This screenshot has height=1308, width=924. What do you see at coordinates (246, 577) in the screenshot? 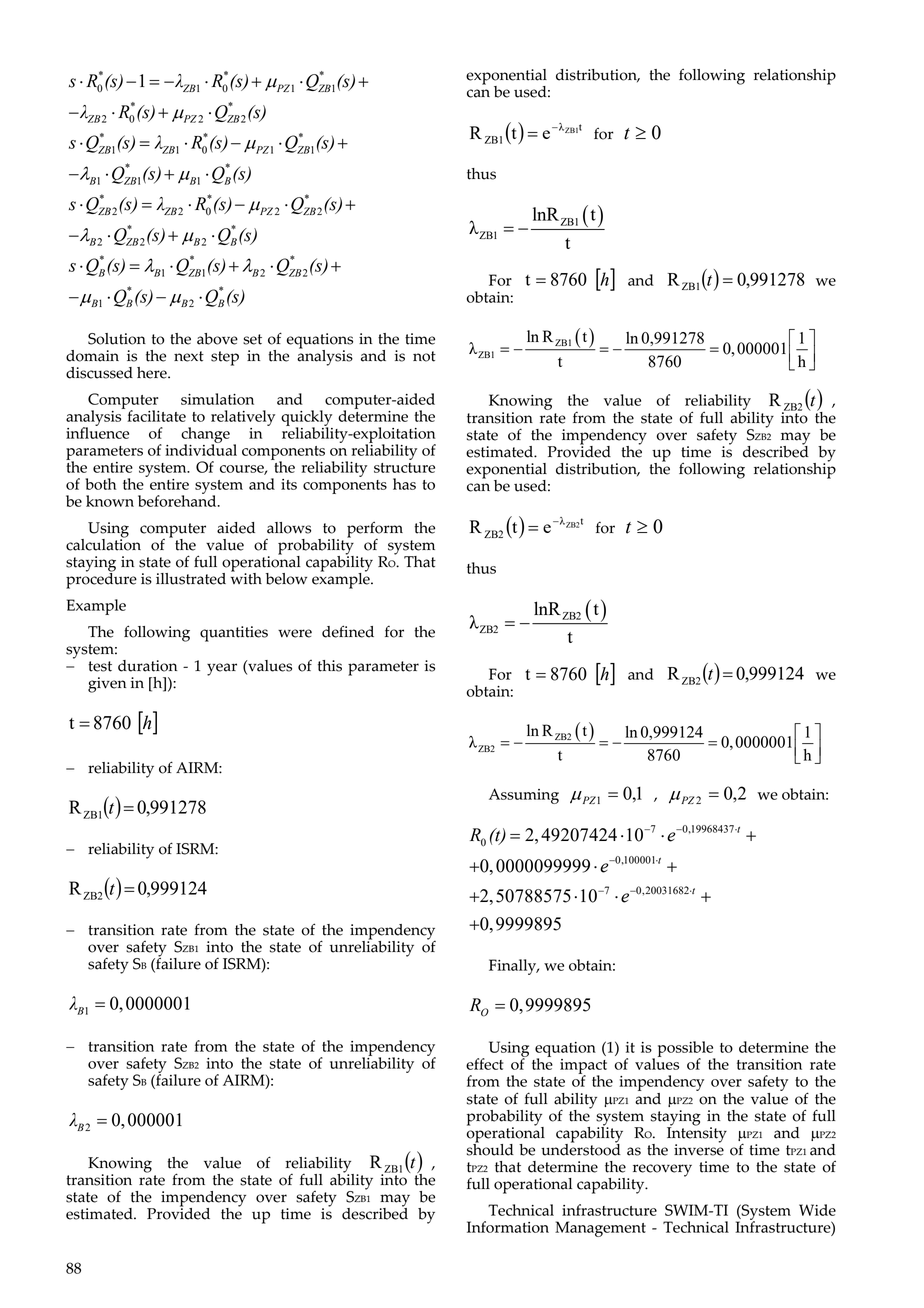
I see `with` at bounding box center [246, 577].
